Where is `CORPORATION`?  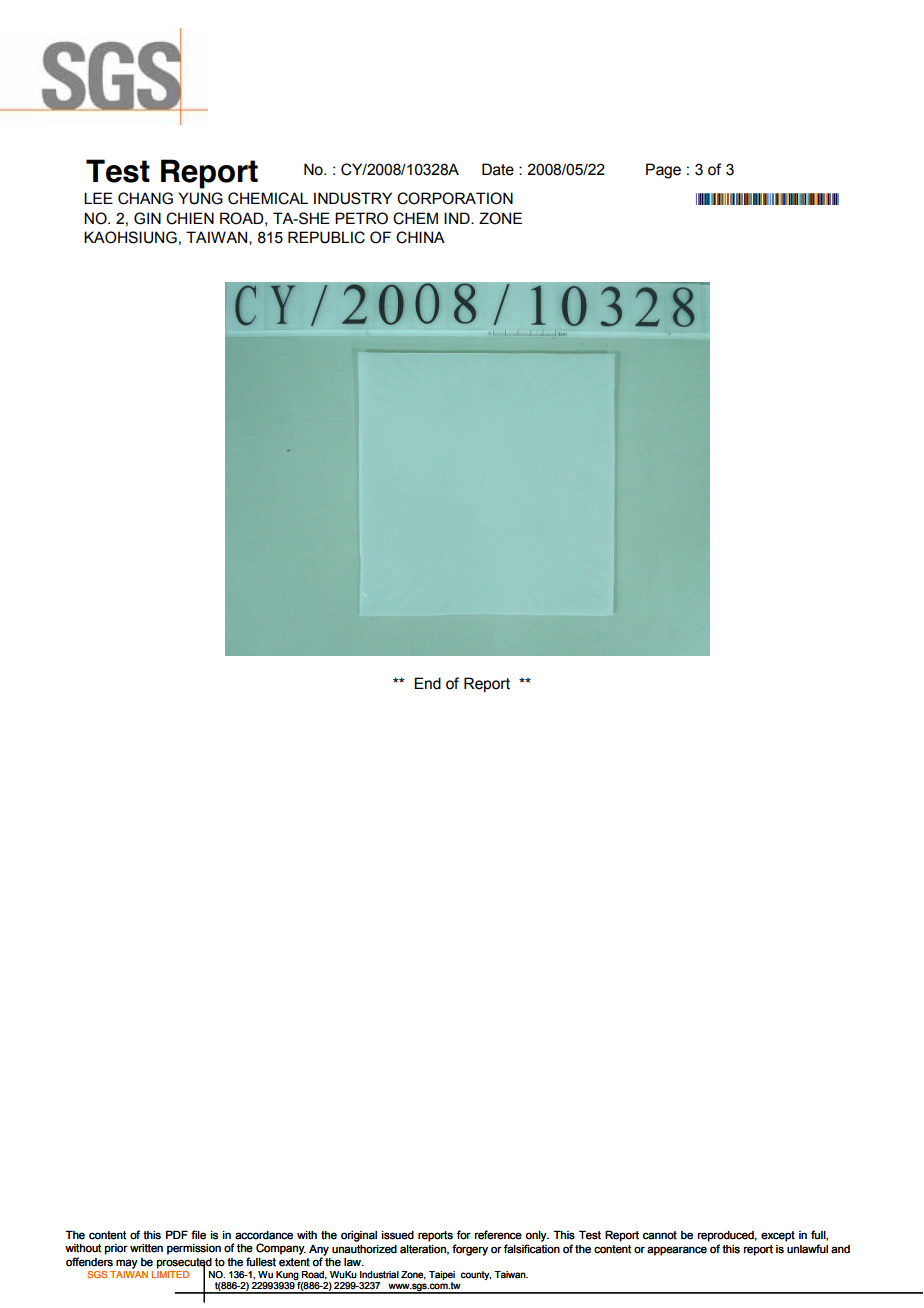
CORPORATION is located at coordinates (455, 198).
